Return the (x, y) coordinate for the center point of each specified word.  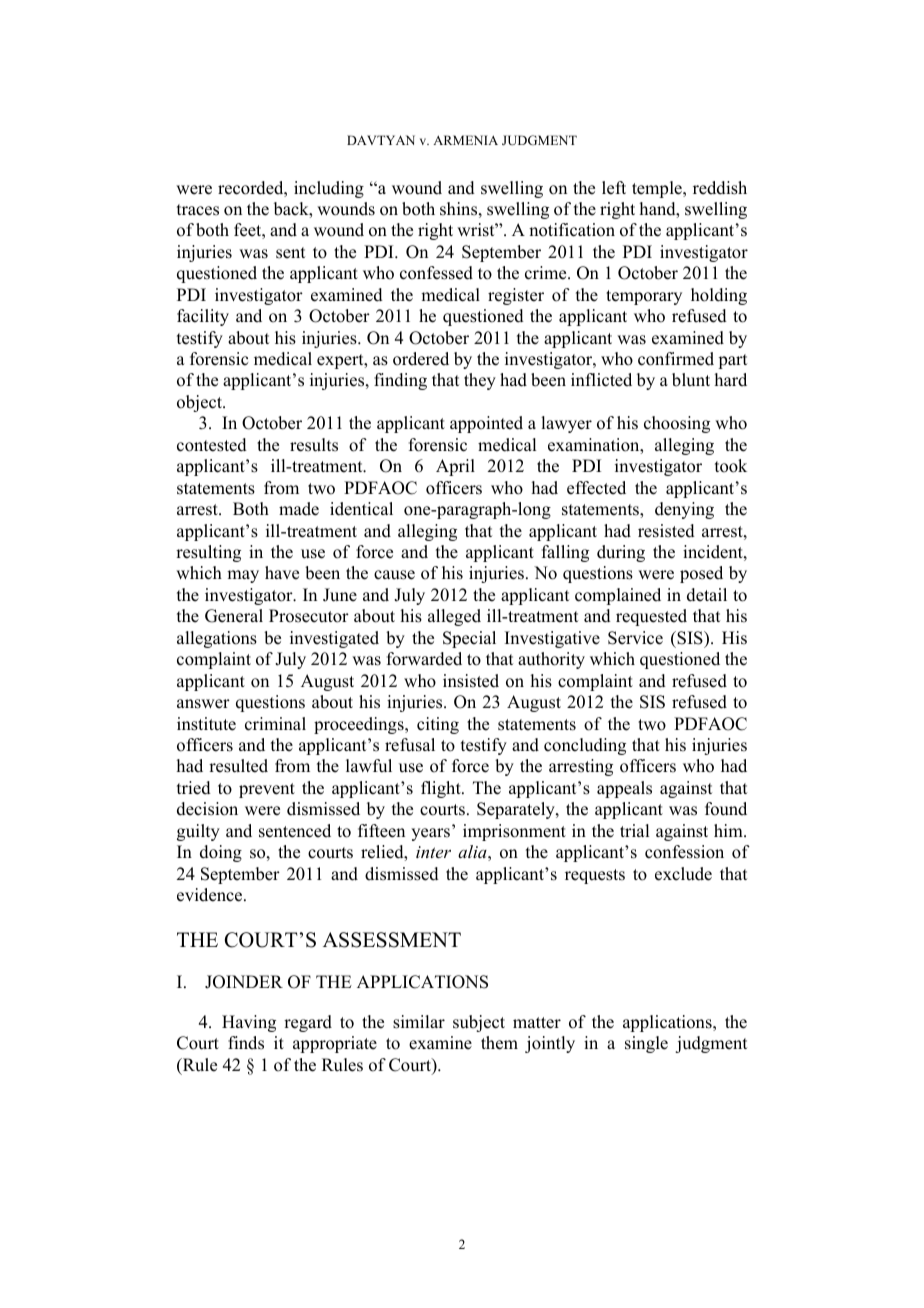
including (329, 189)
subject (479, 1023)
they (480, 381)
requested (651, 617)
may (243, 576)
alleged (454, 617)
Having (249, 1023)
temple (658, 189)
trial (634, 830)
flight (442, 789)
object (200, 403)
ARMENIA (465, 140)
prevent (267, 790)
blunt (691, 380)
